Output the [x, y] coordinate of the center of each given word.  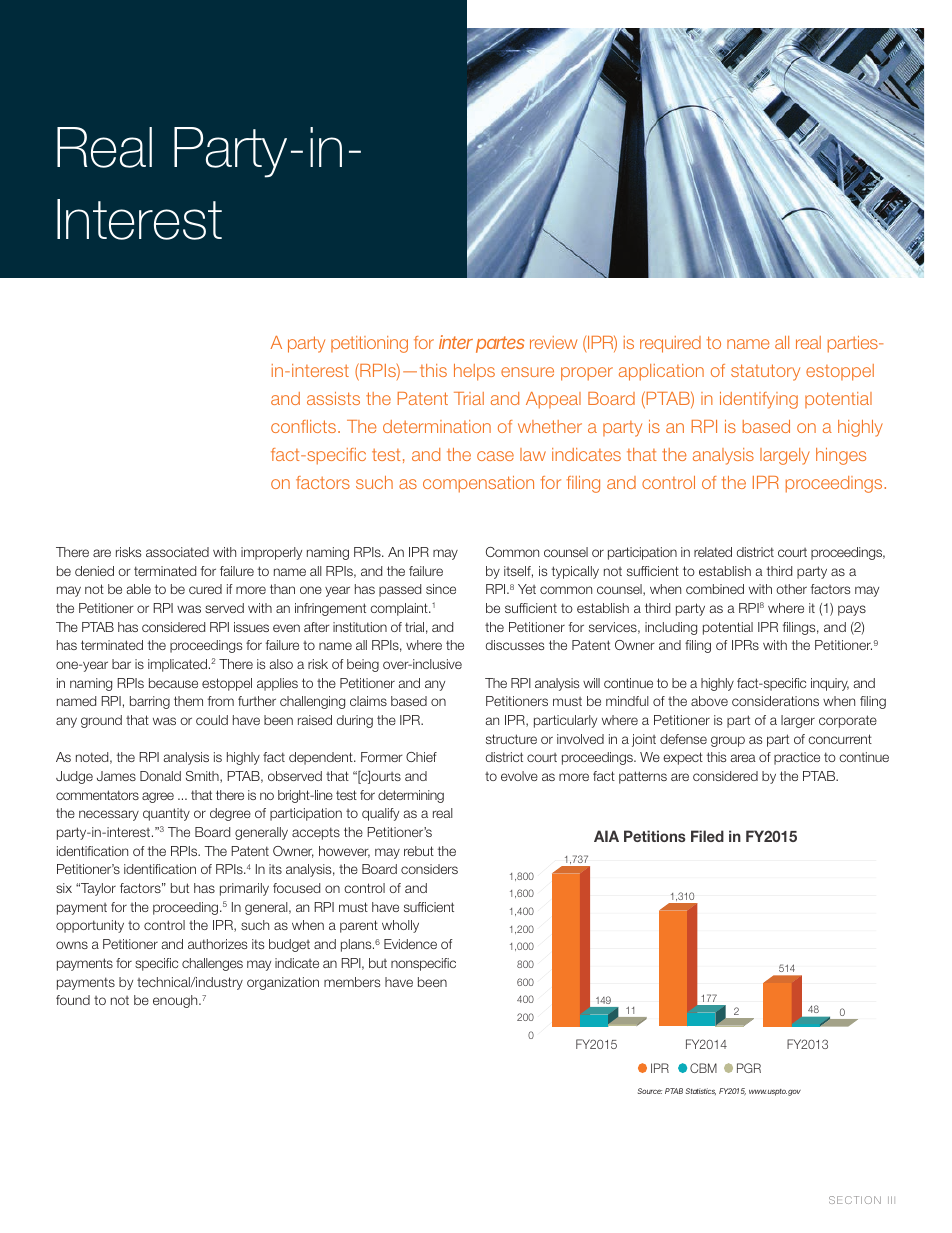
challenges [212, 964]
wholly [400, 926]
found [73, 1000]
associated [177, 552]
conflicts [305, 426]
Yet [527, 589]
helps [474, 372]
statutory [765, 372]
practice [797, 758]
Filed [707, 836]
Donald [160, 776]
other [791, 589]
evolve [519, 776]
